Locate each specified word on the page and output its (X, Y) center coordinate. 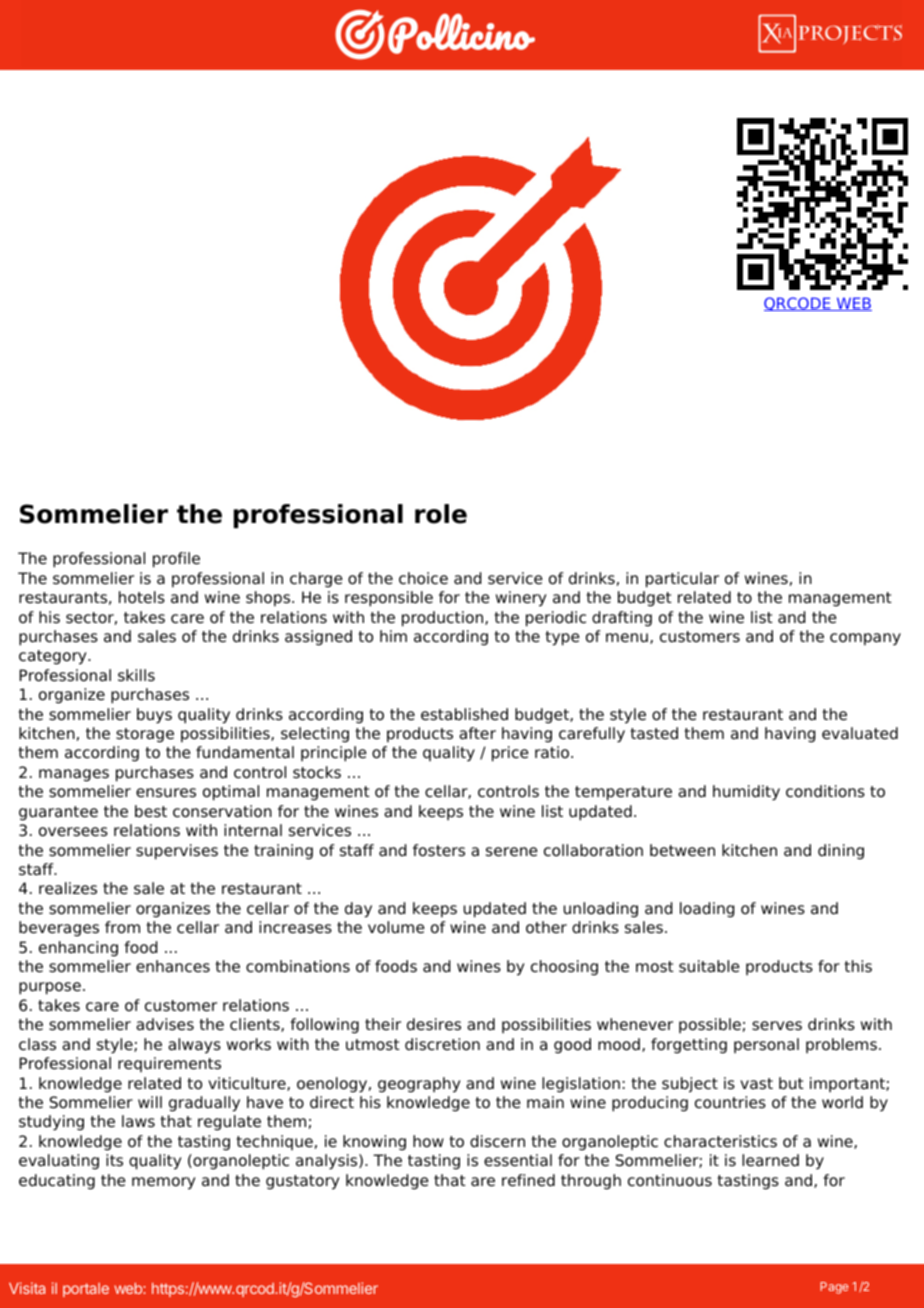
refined (528, 1180)
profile (176, 560)
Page (834, 1288)
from (122, 927)
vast (756, 1084)
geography (419, 1085)
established (464, 714)
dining (841, 852)
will (150, 1102)
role (441, 514)
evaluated (860, 733)
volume (396, 927)
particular (682, 580)
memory (164, 1183)
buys (154, 716)
